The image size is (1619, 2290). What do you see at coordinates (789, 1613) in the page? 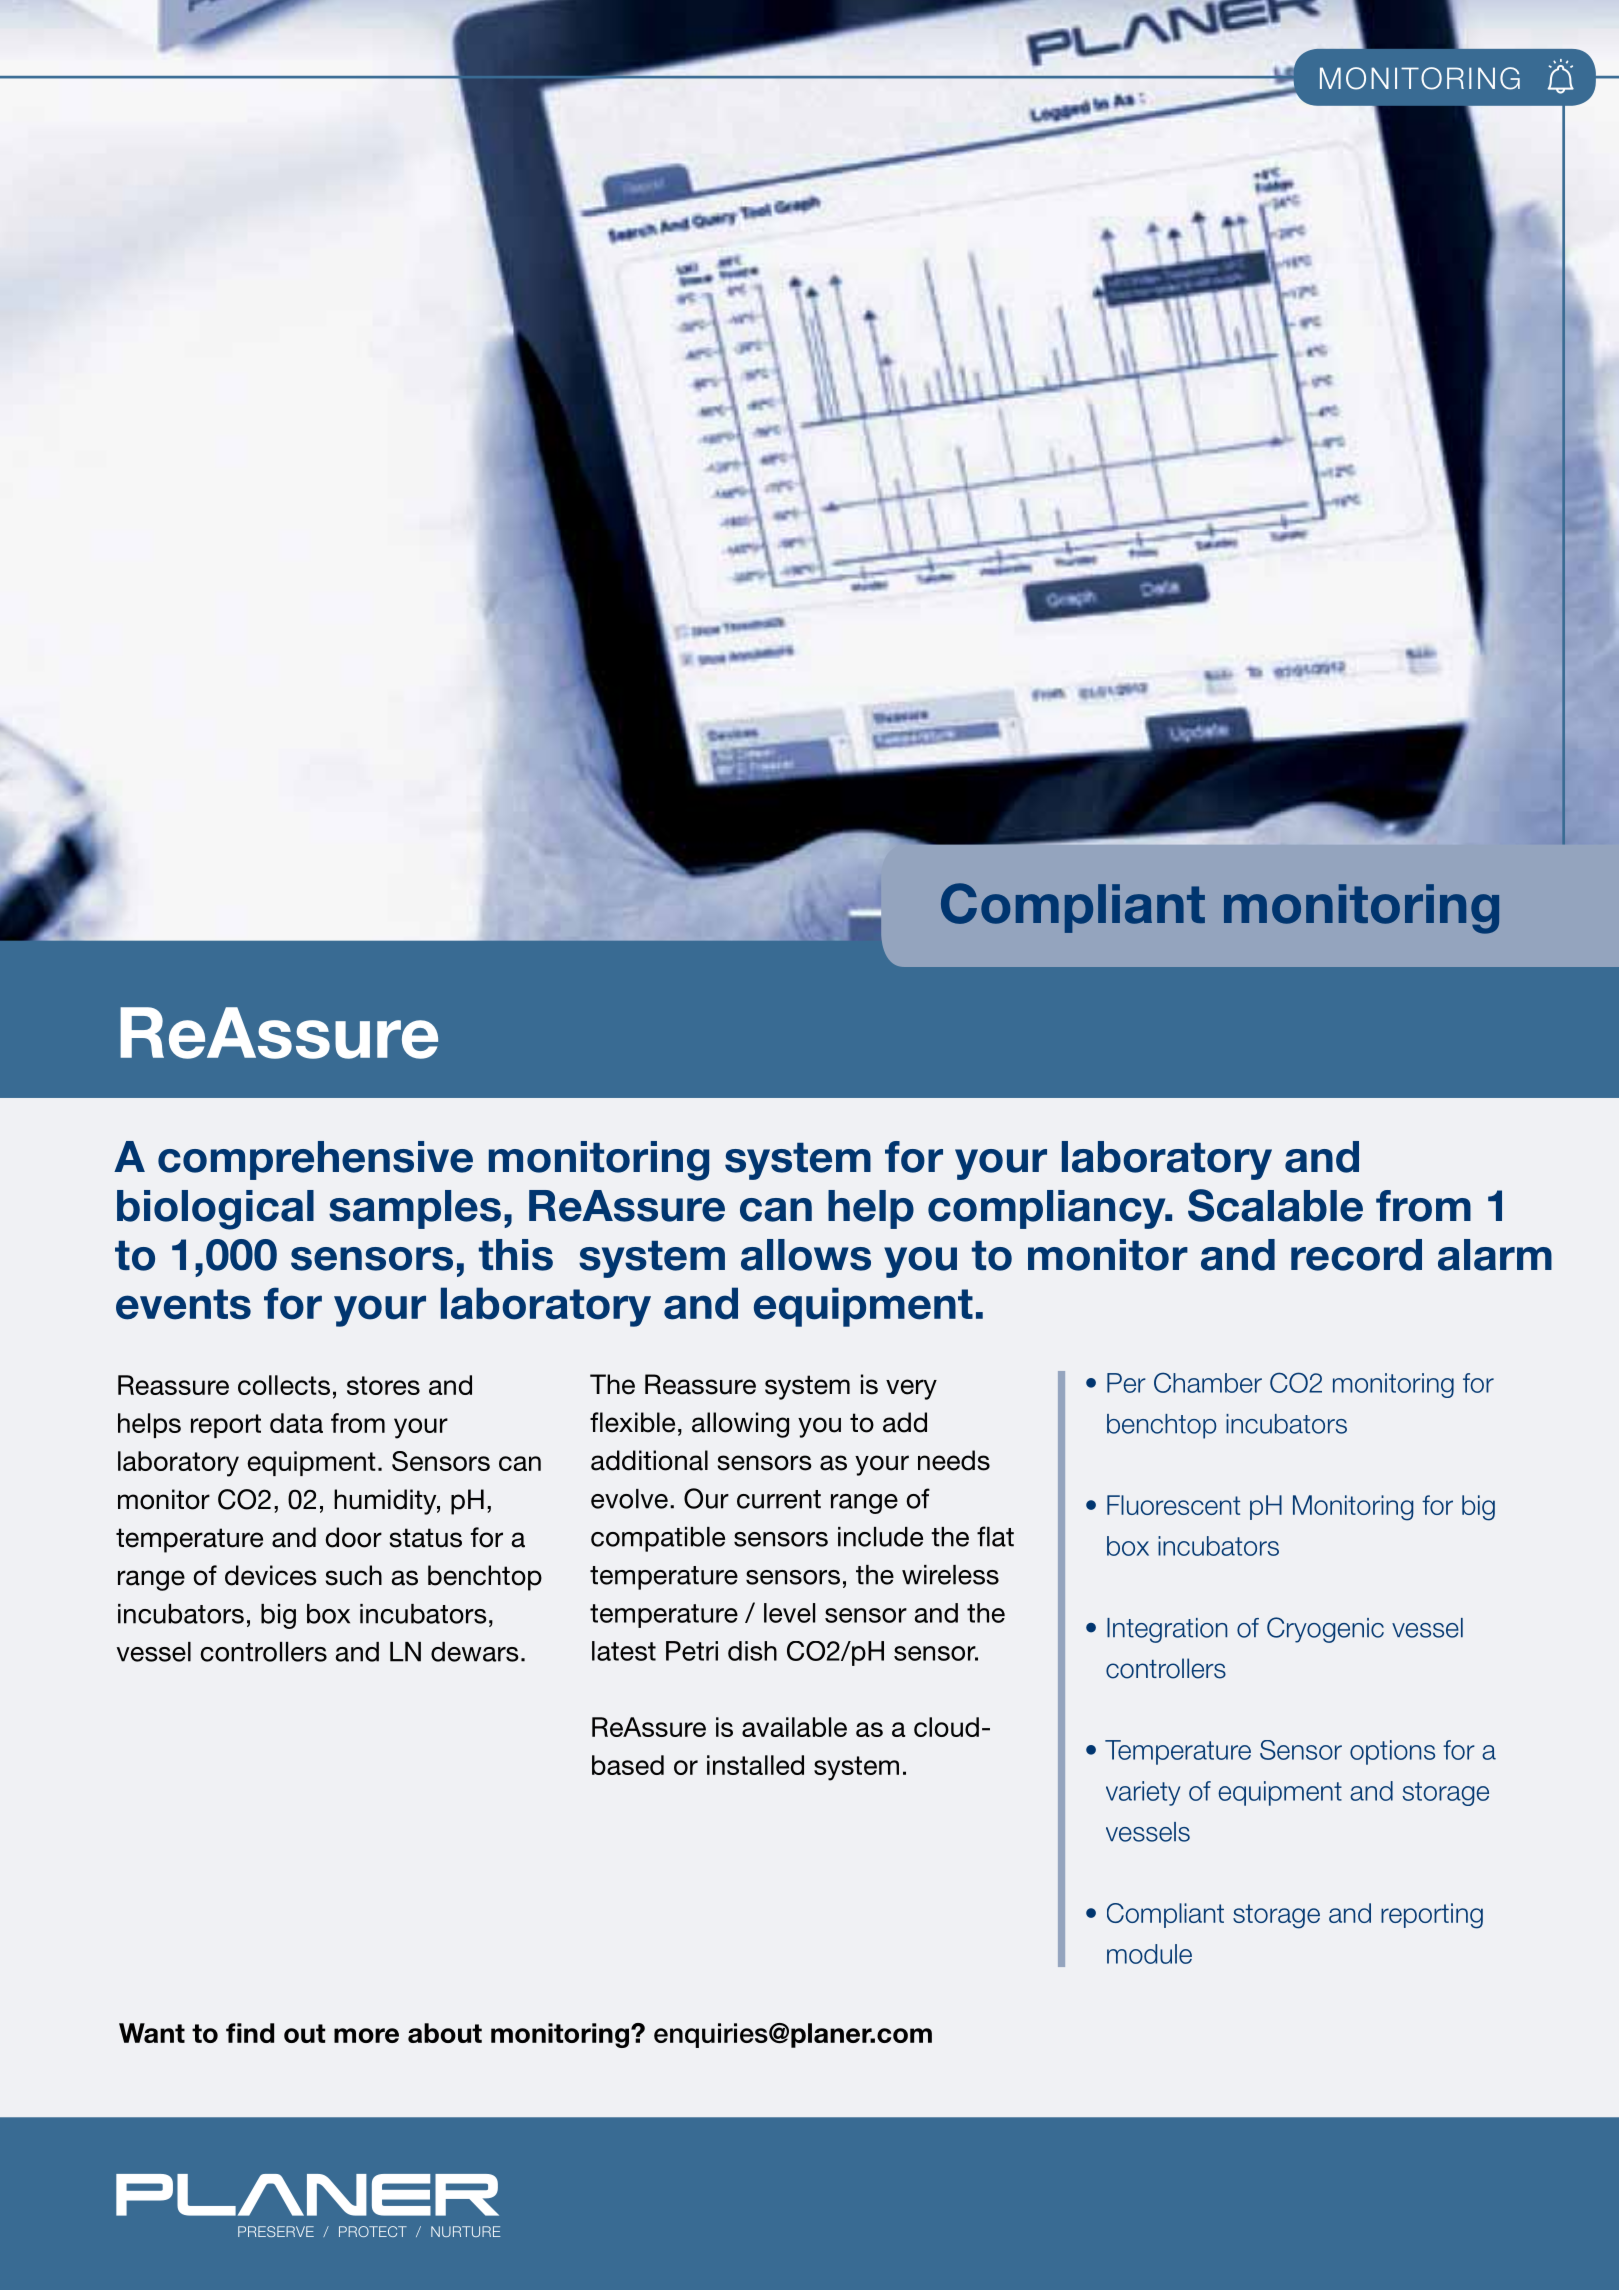
I see `level` at bounding box center [789, 1613].
